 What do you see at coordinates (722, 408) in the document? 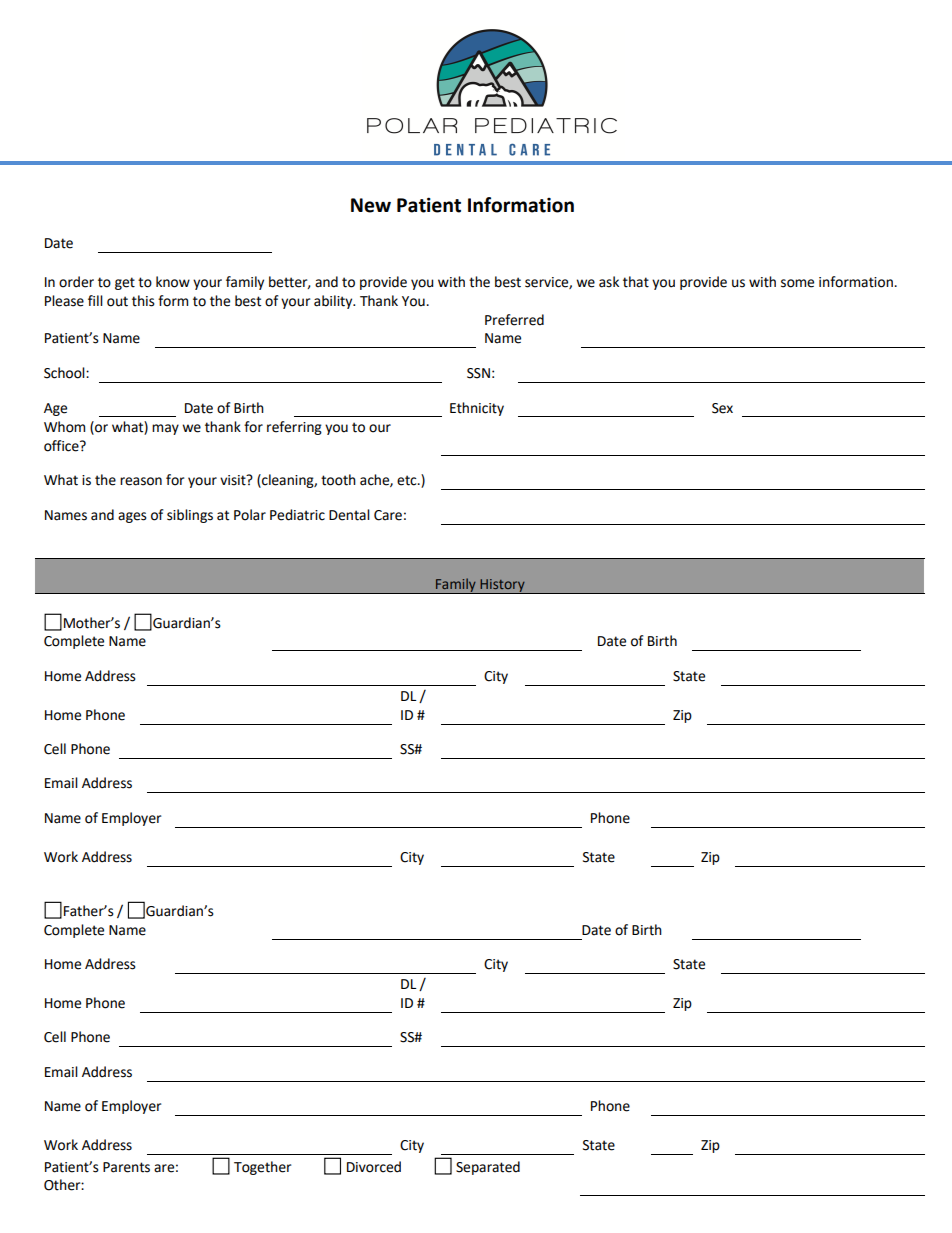
I see `Sex` at bounding box center [722, 408].
